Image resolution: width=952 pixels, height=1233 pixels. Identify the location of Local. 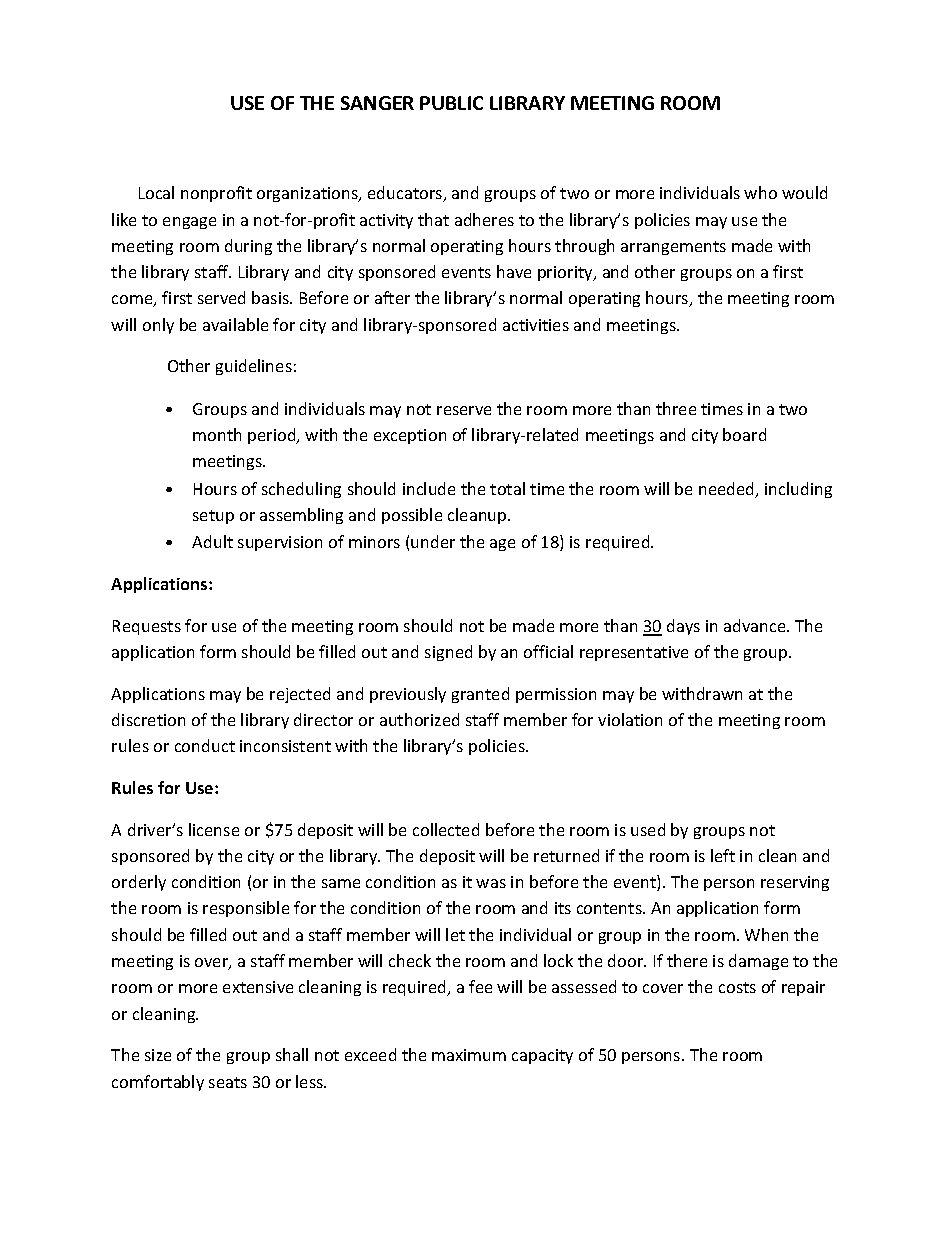
(156, 192).
